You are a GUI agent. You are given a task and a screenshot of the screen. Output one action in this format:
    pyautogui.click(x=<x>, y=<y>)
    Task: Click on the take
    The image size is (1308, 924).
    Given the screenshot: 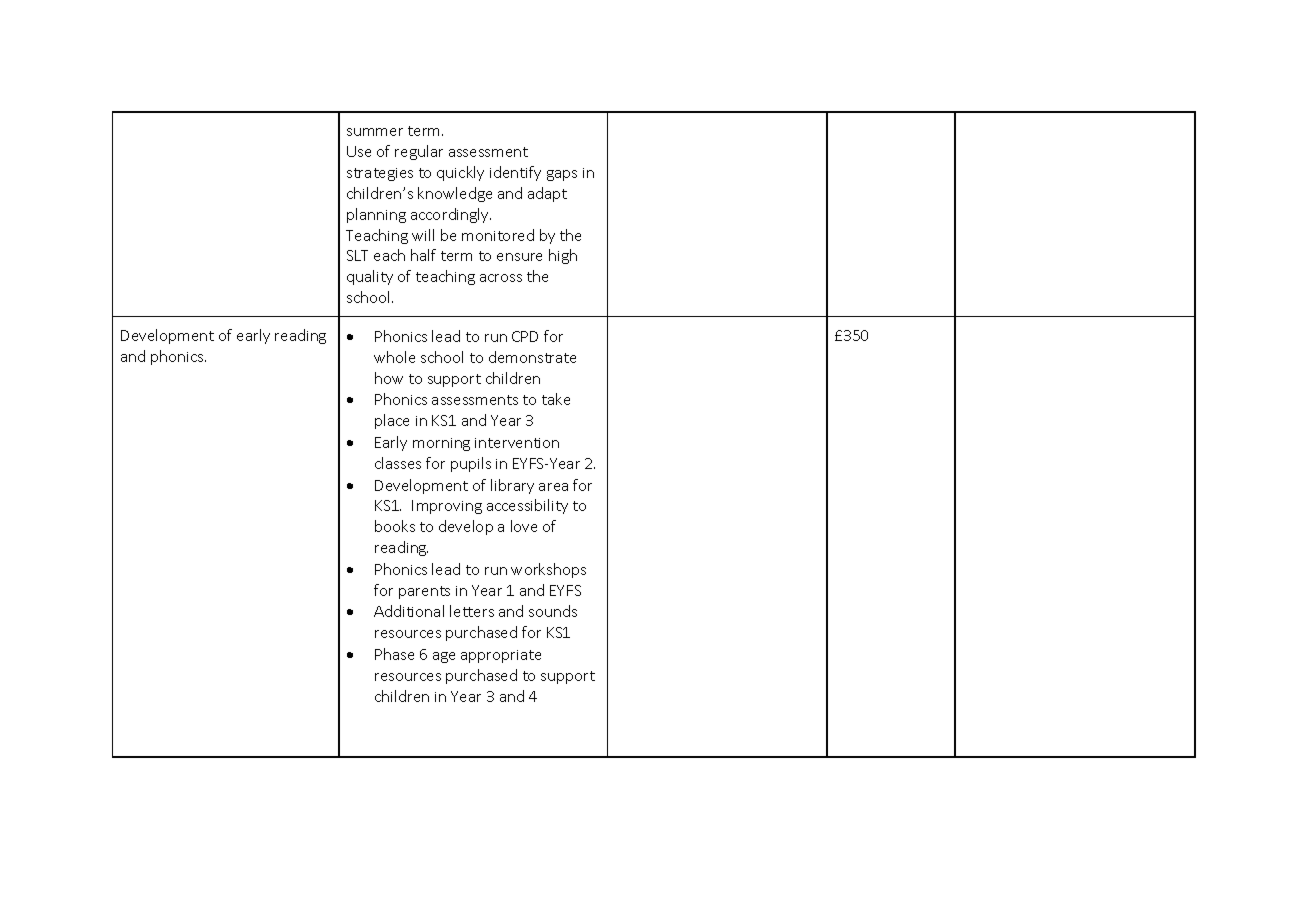 What is the action you would take?
    pyautogui.click(x=556, y=399)
